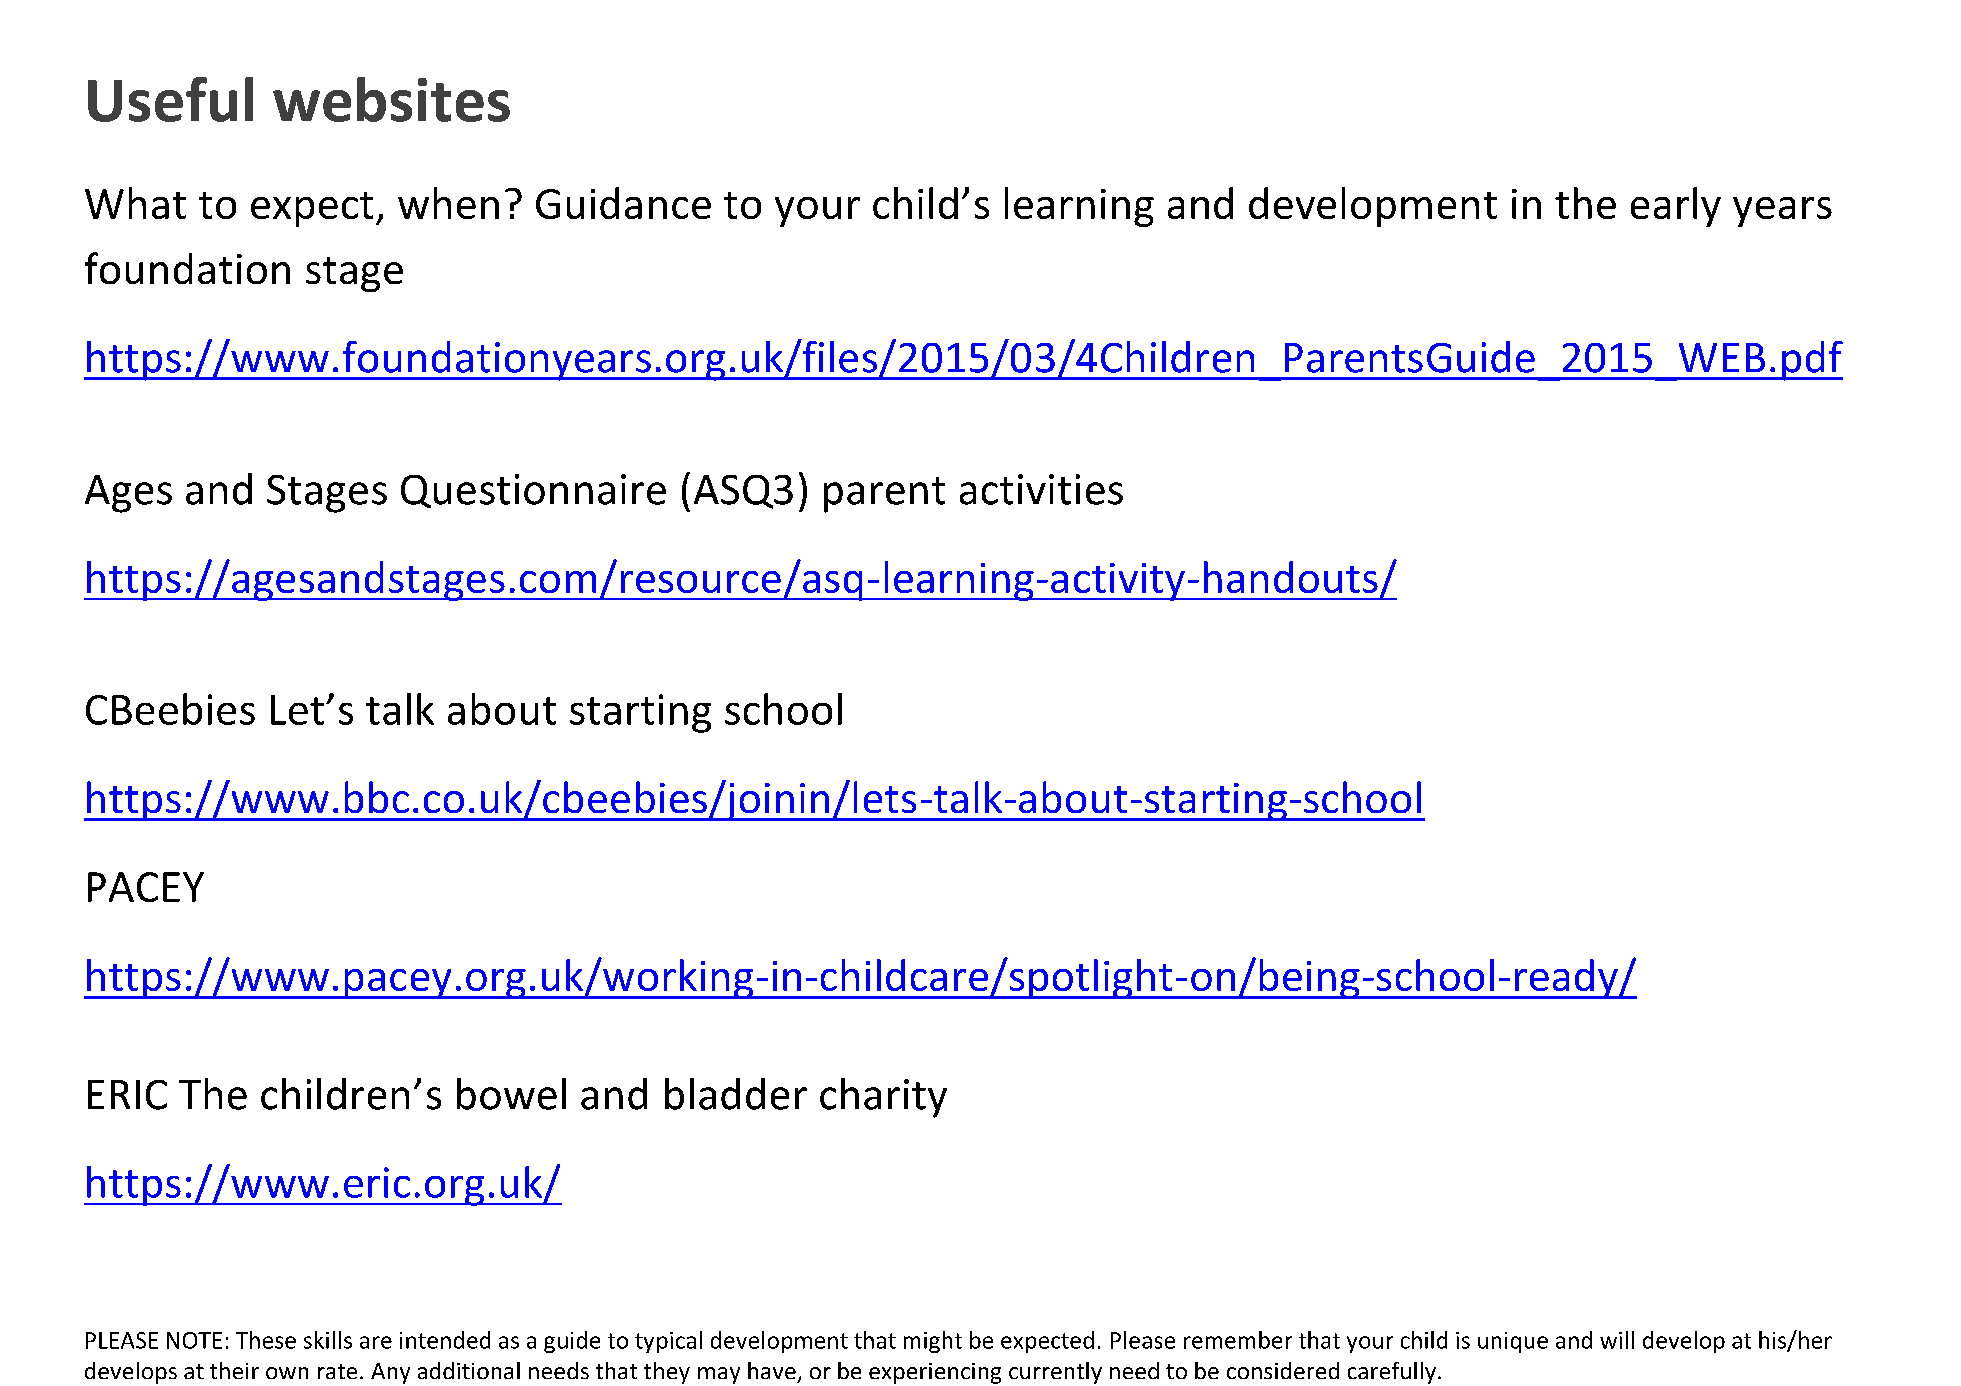  Describe the element at coordinates (328, 1340) in the screenshot. I see `skills` at that location.
